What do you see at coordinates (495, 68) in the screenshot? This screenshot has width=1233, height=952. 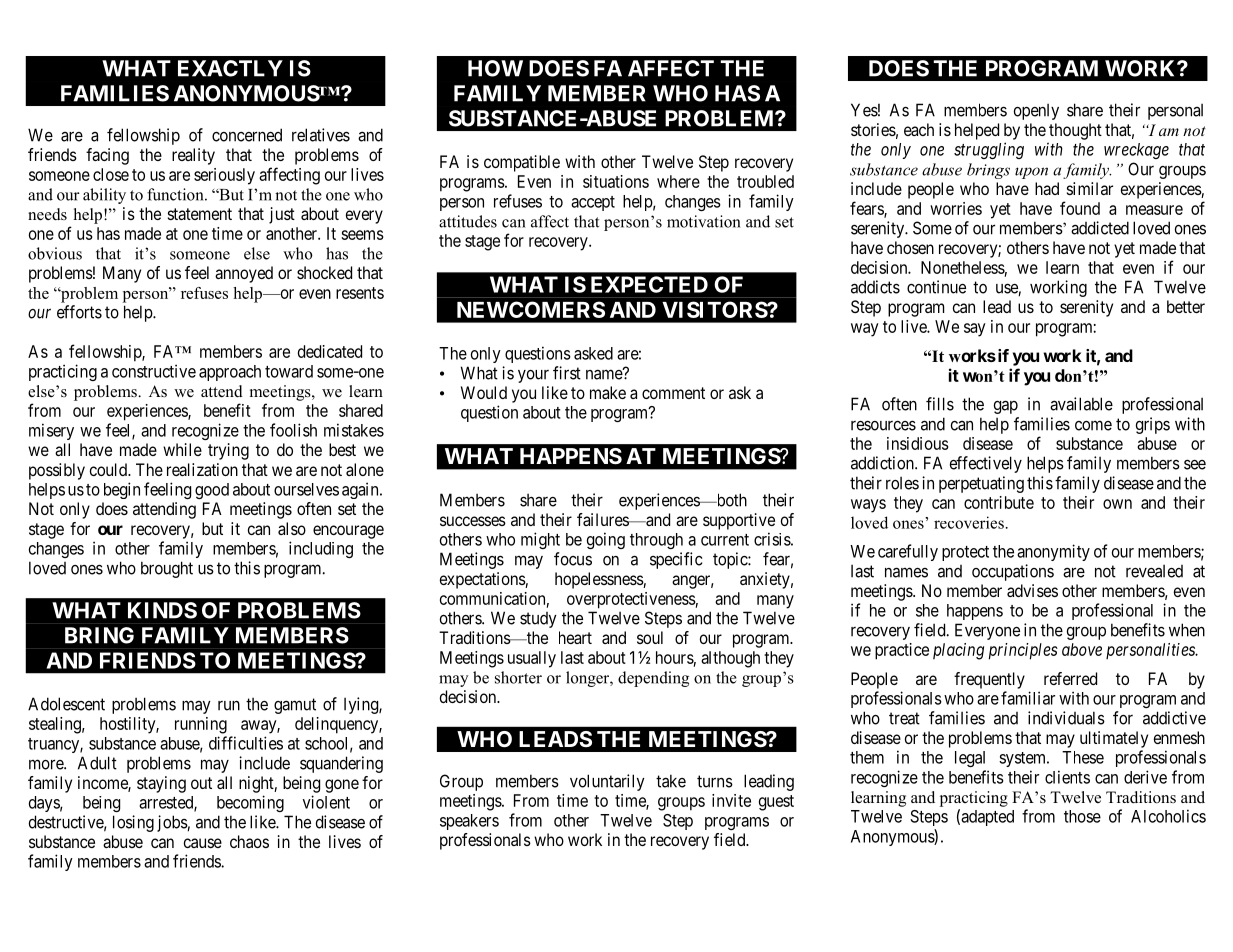 I see `HOW` at bounding box center [495, 68].
